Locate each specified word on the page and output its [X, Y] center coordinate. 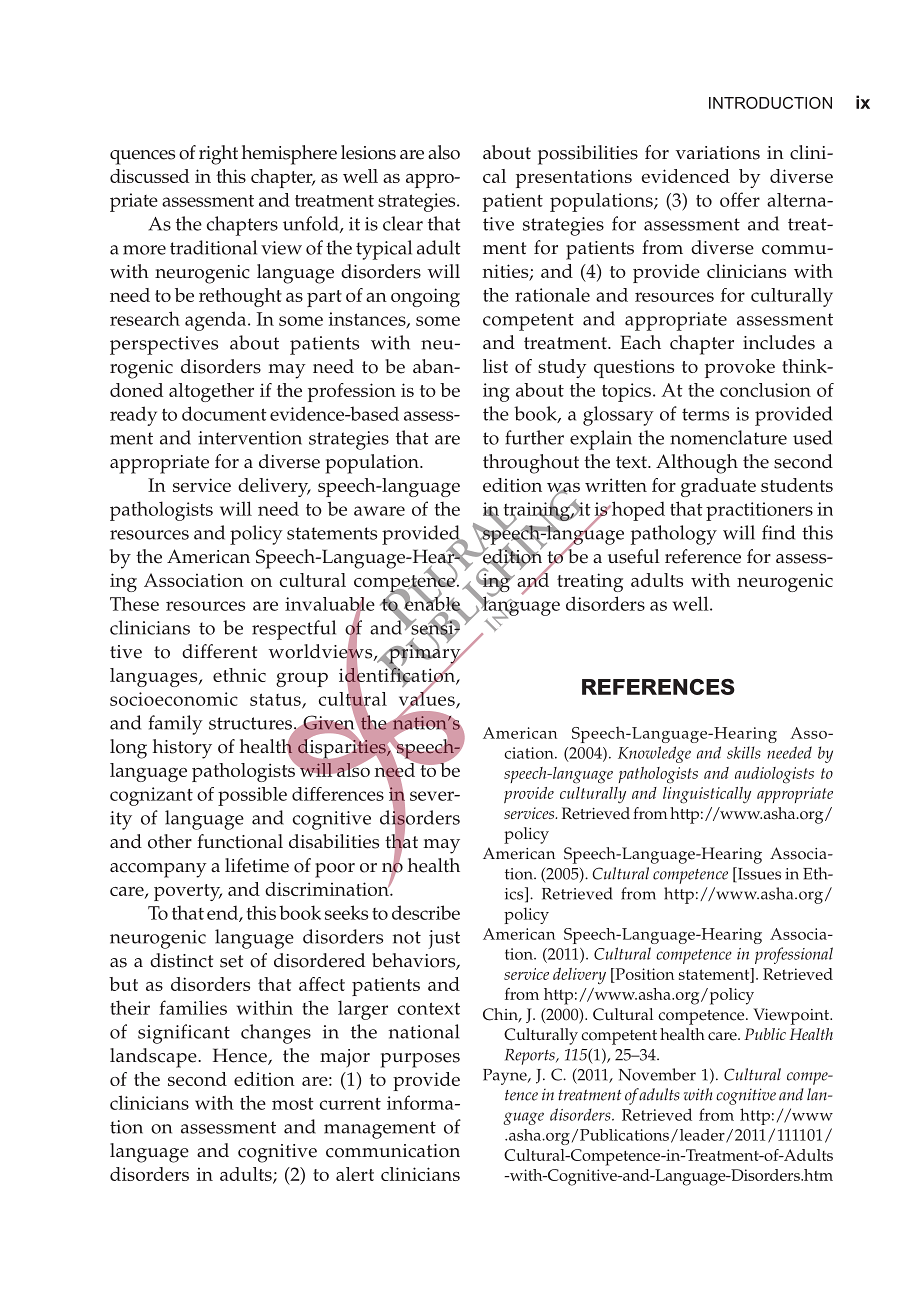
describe [426, 912]
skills [744, 752]
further [534, 437]
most [293, 1103]
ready [133, 416]
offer [740, 199]
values [428, 698]
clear [403, 223]
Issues [758, 874]
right [218, 155]
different [219, 651]
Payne [506, 1077]
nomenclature [728, 437]
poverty [188, 892]
